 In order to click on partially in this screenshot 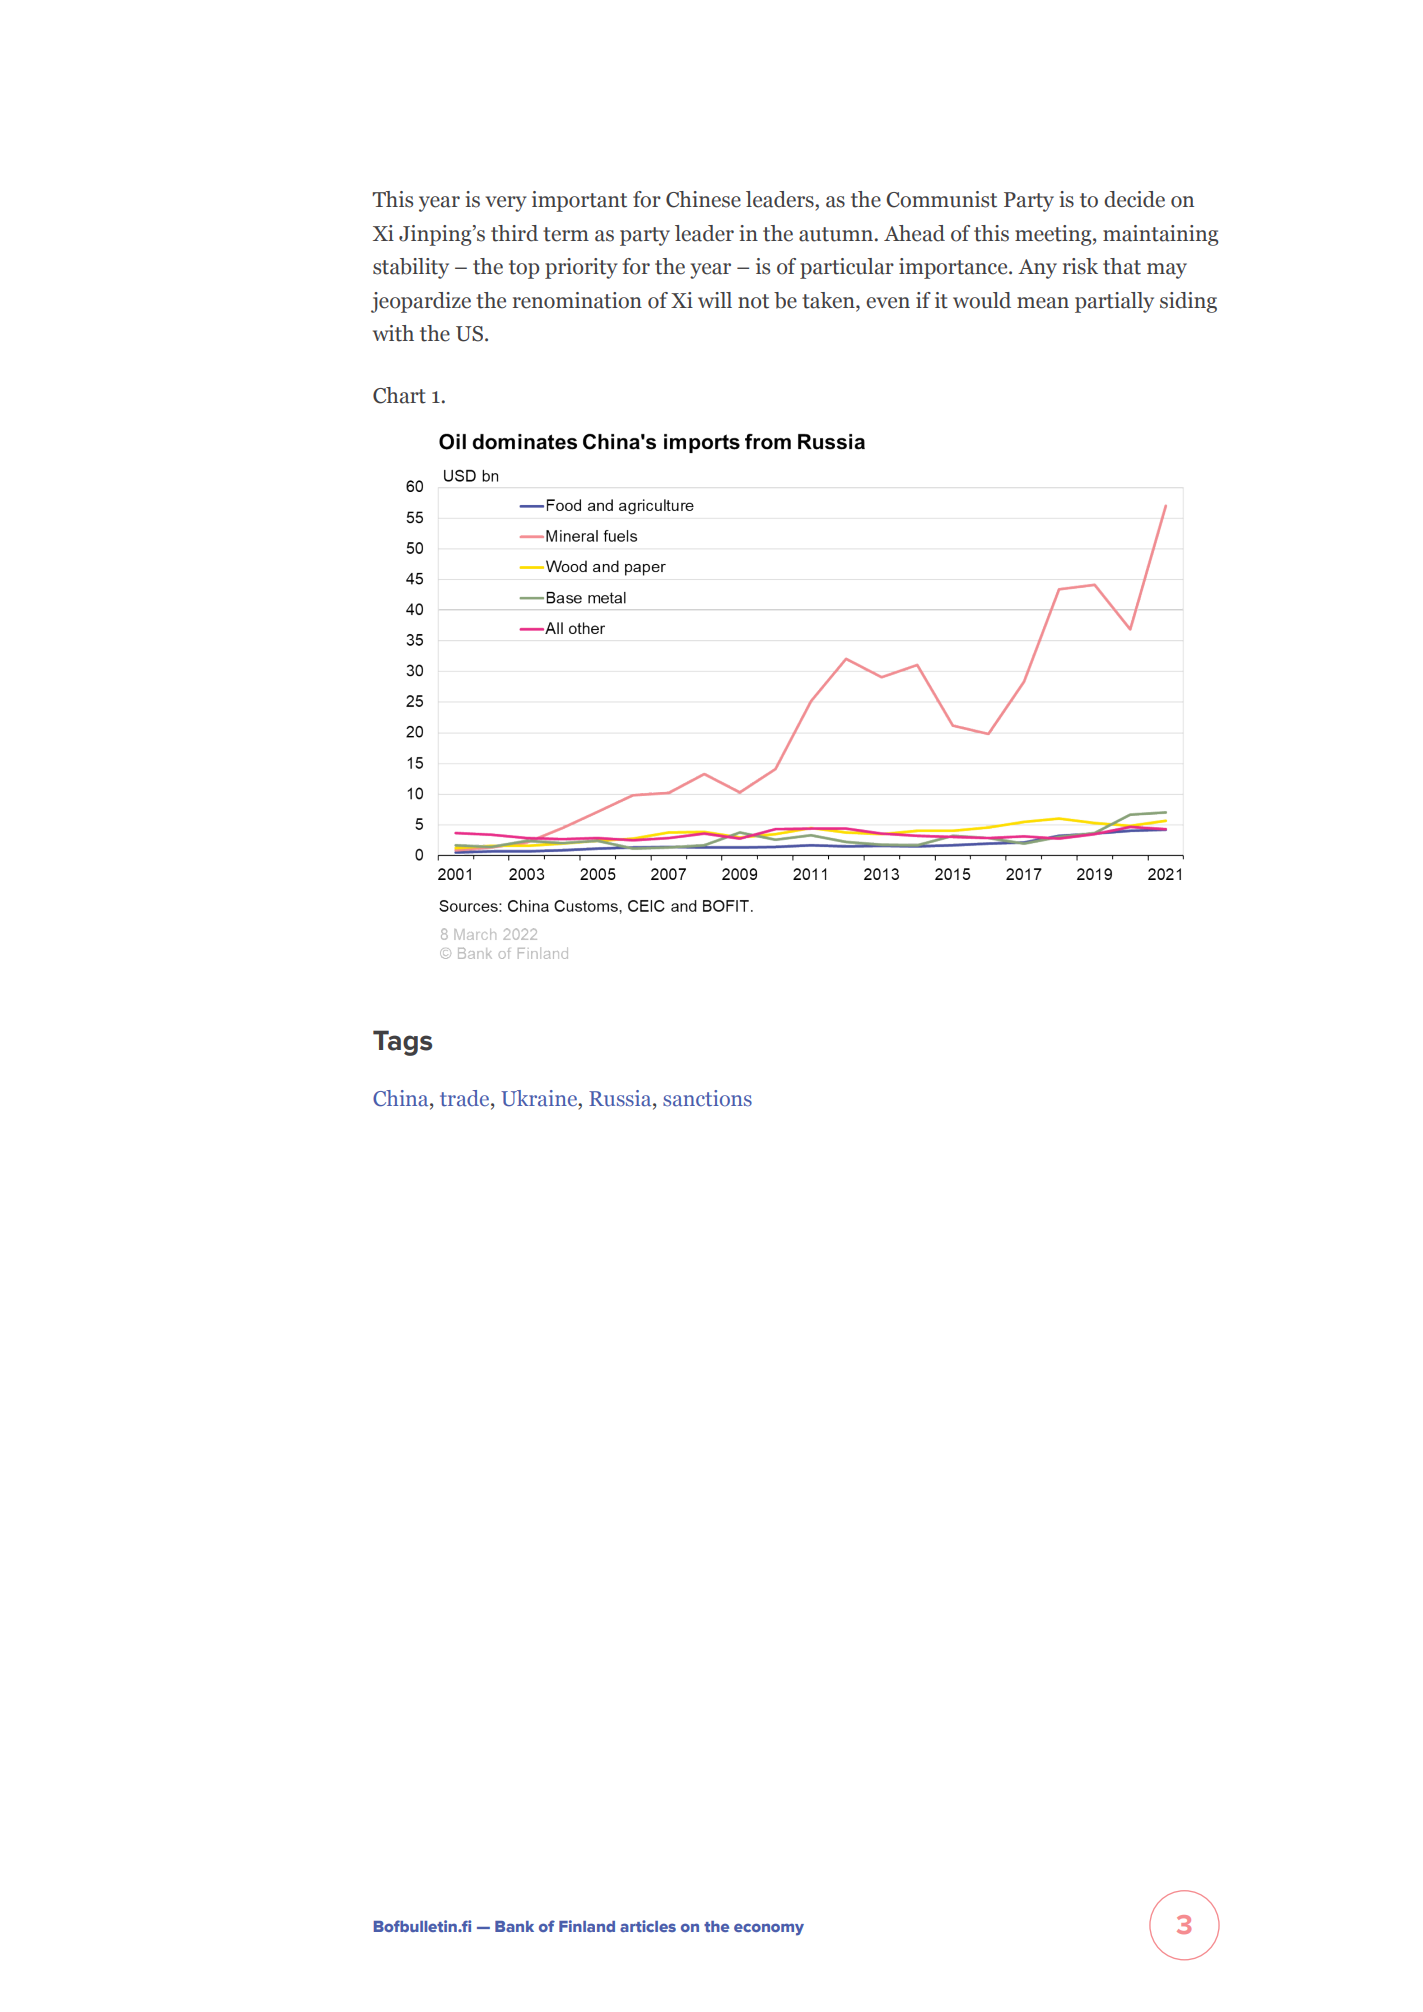, I will do `click(1114, 302)`.
